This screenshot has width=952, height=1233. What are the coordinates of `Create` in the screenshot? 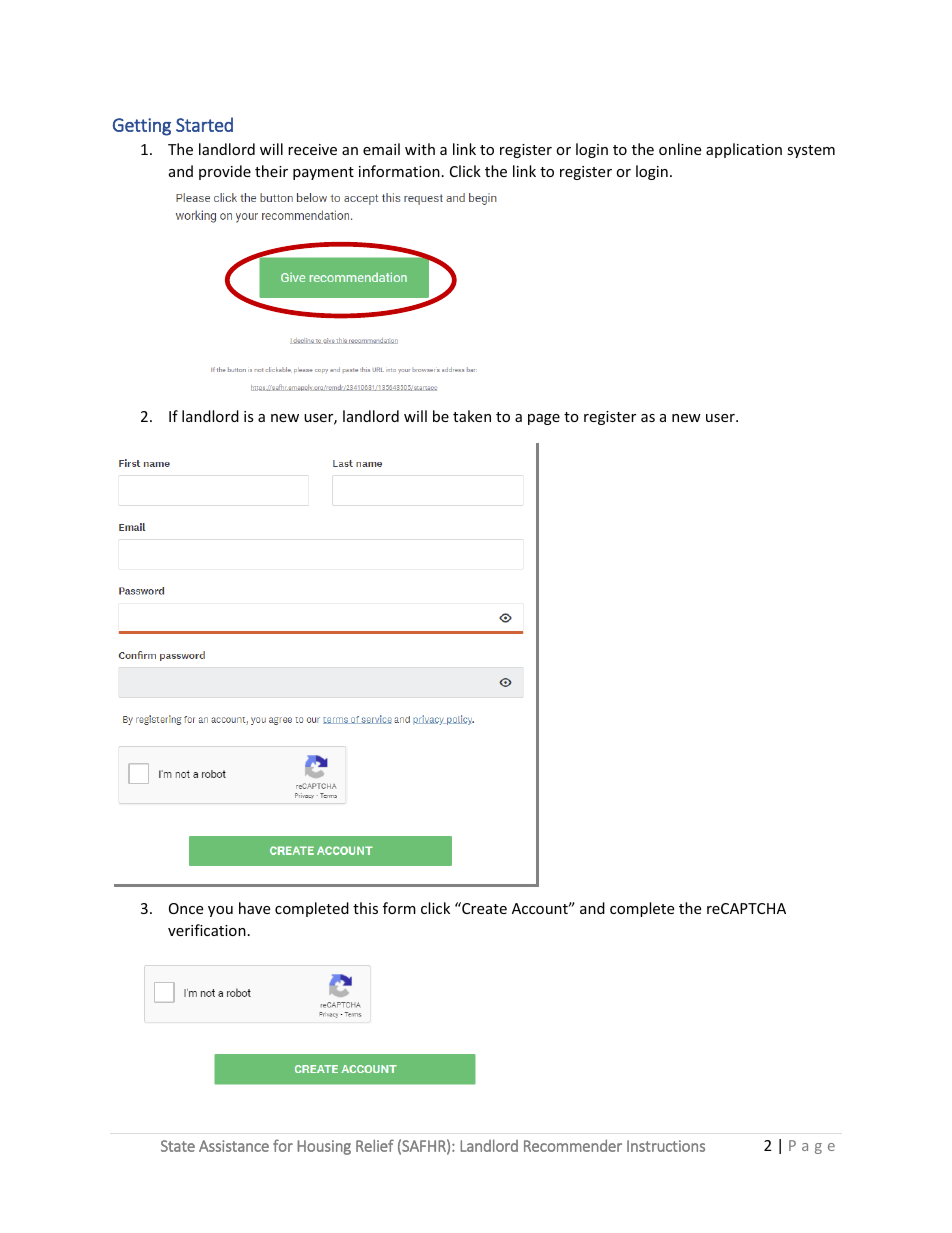 It's located at (483, 908).
